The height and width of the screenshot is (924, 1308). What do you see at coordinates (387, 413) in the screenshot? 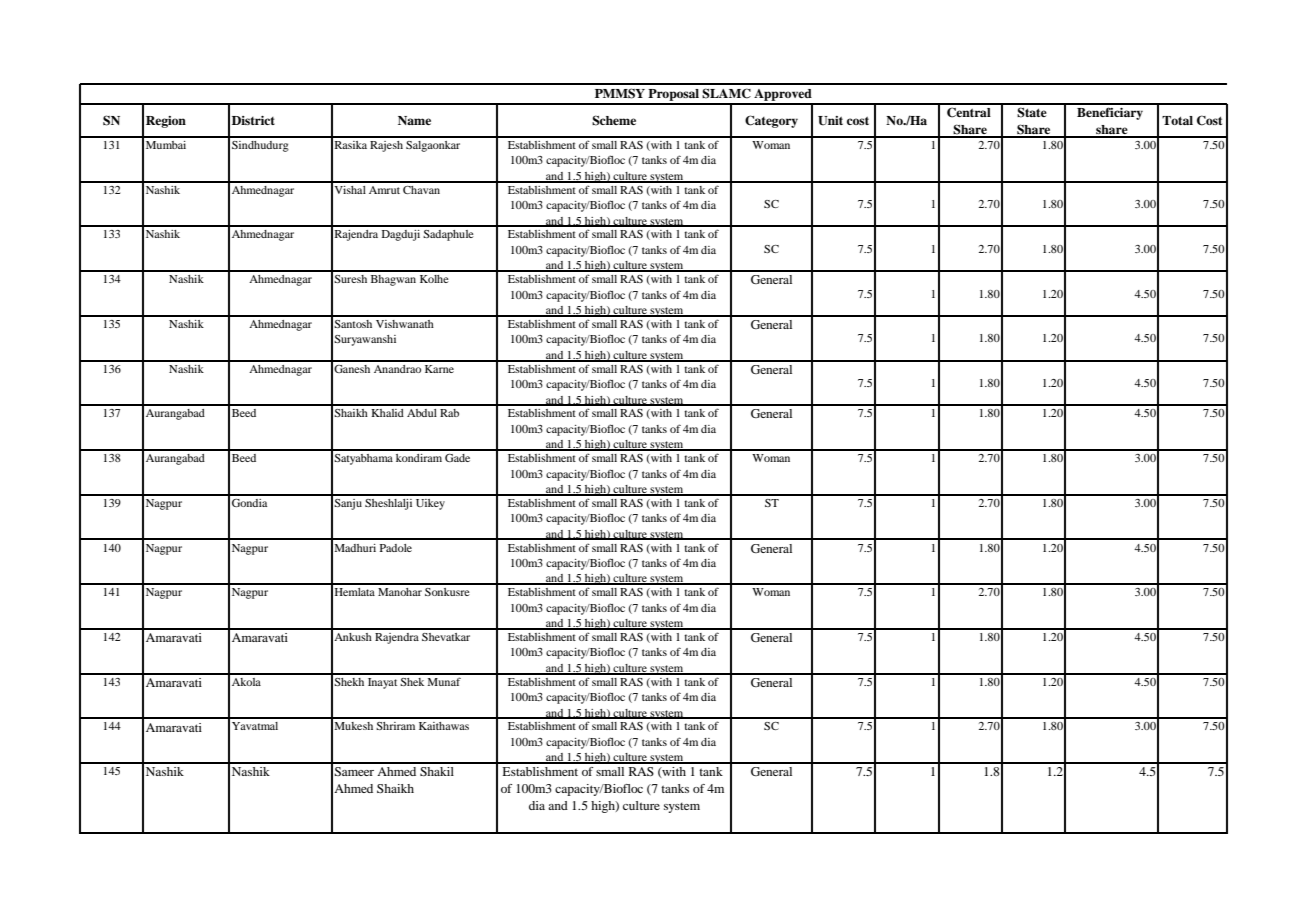
I see `Khalid` at bounding box center [387, 413].
